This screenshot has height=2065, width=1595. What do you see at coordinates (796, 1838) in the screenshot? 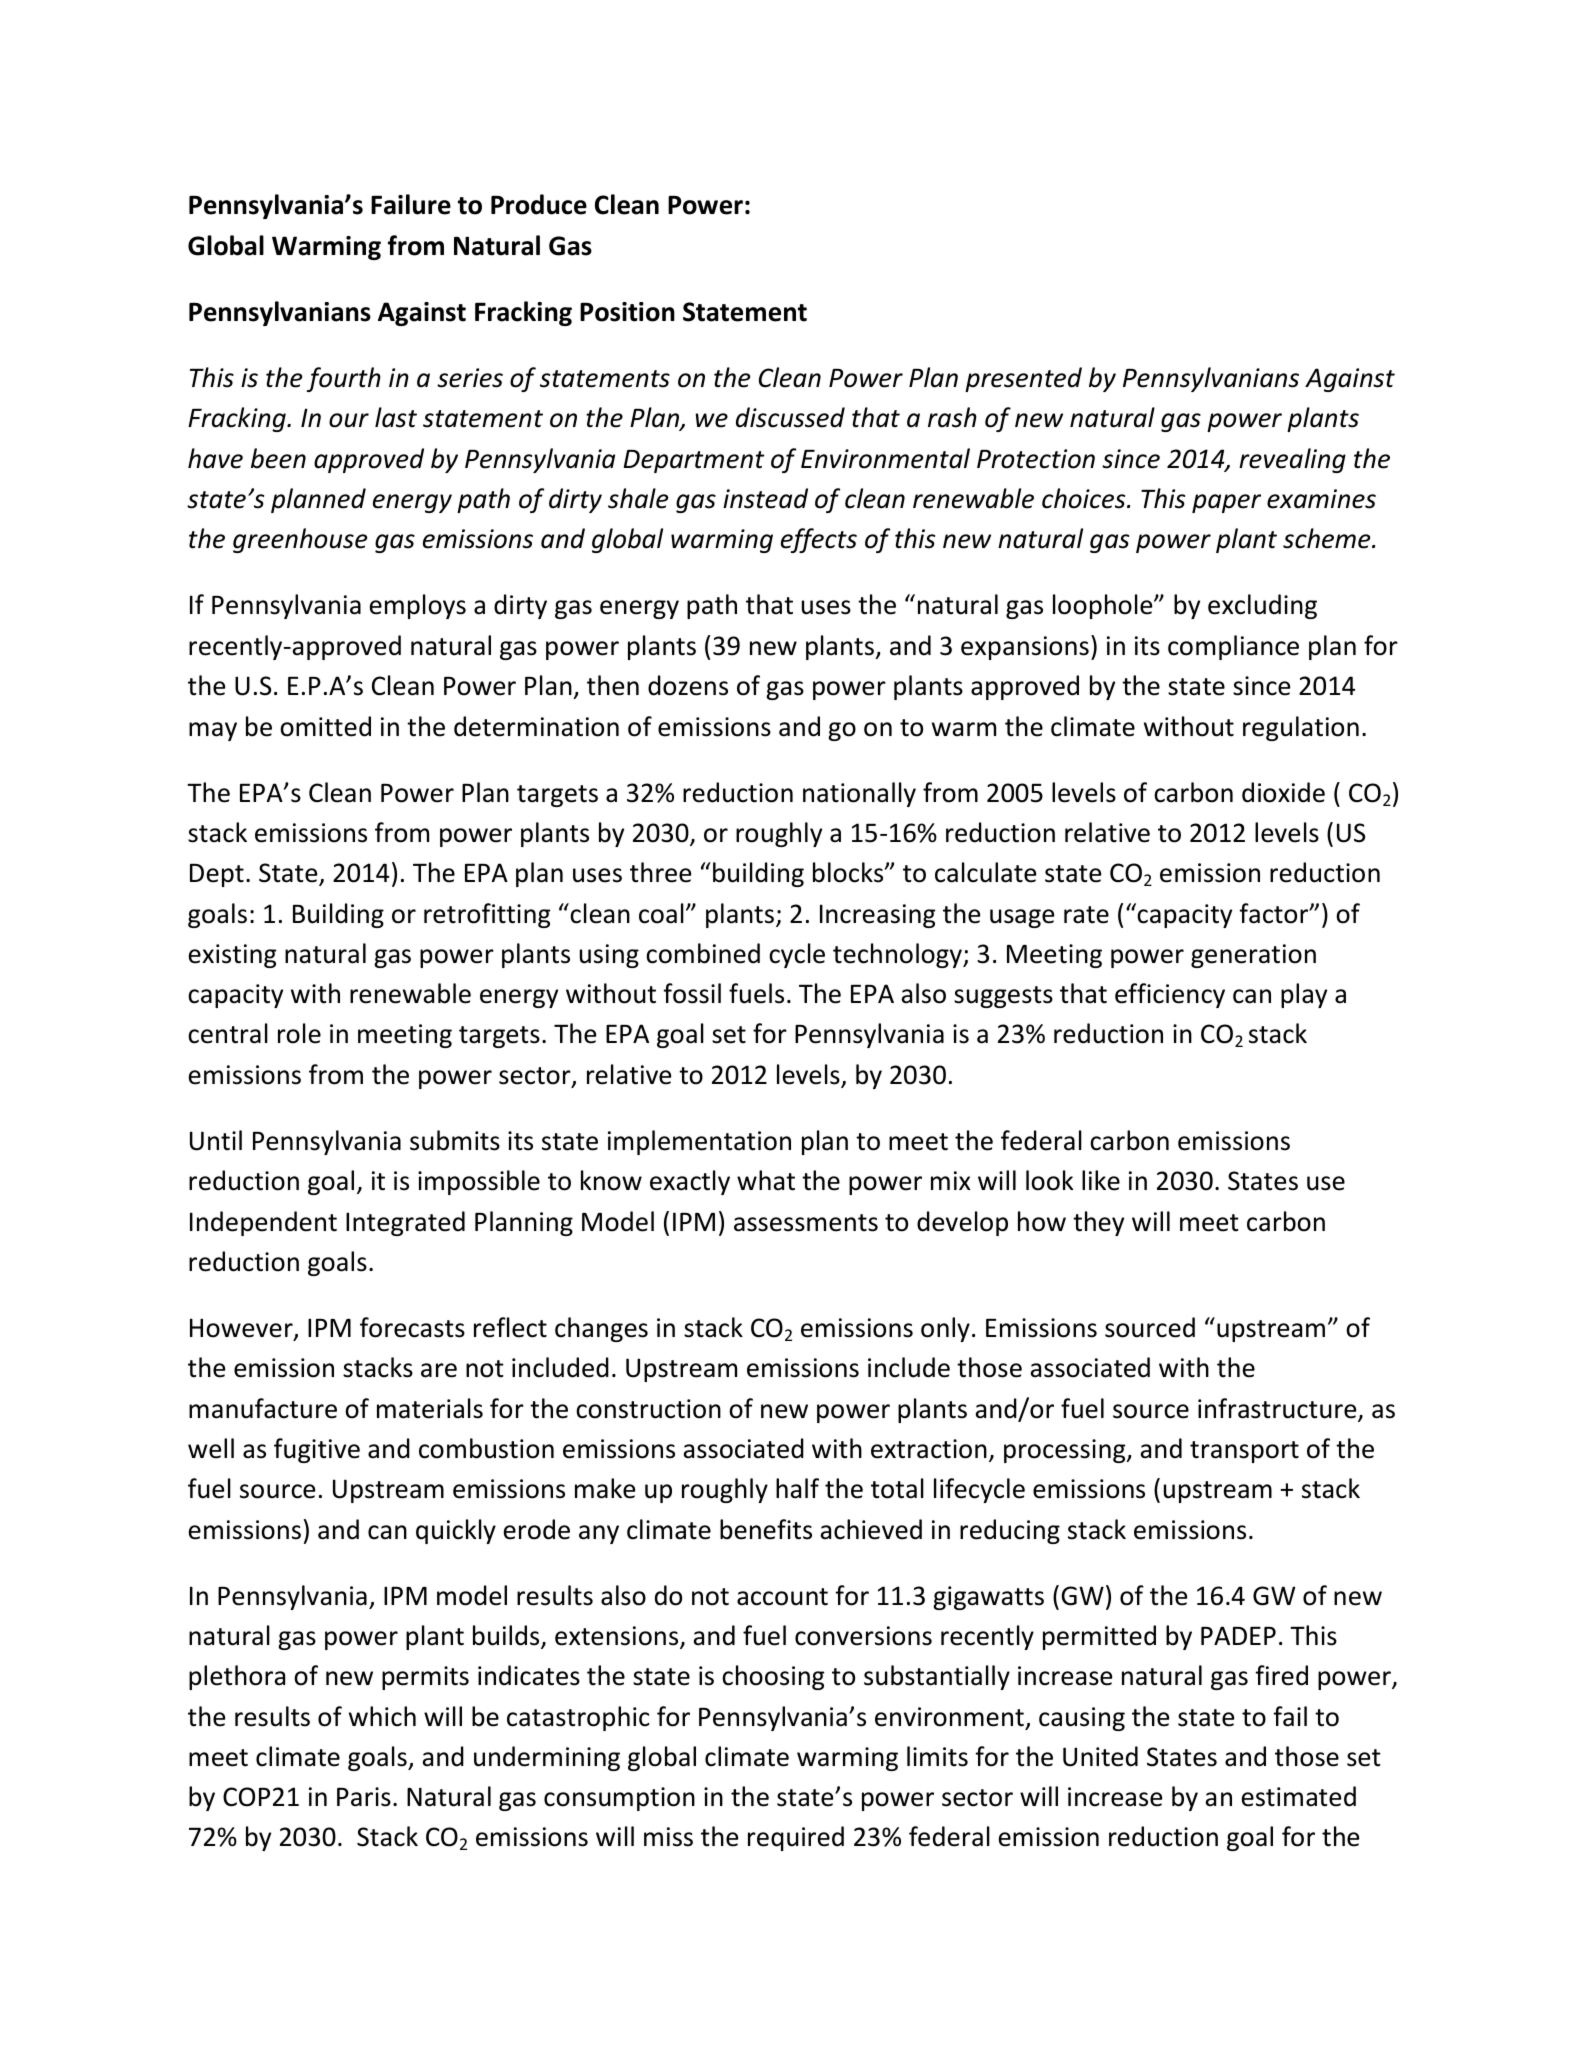
I see `required` at bounding box center [796, 1838].
